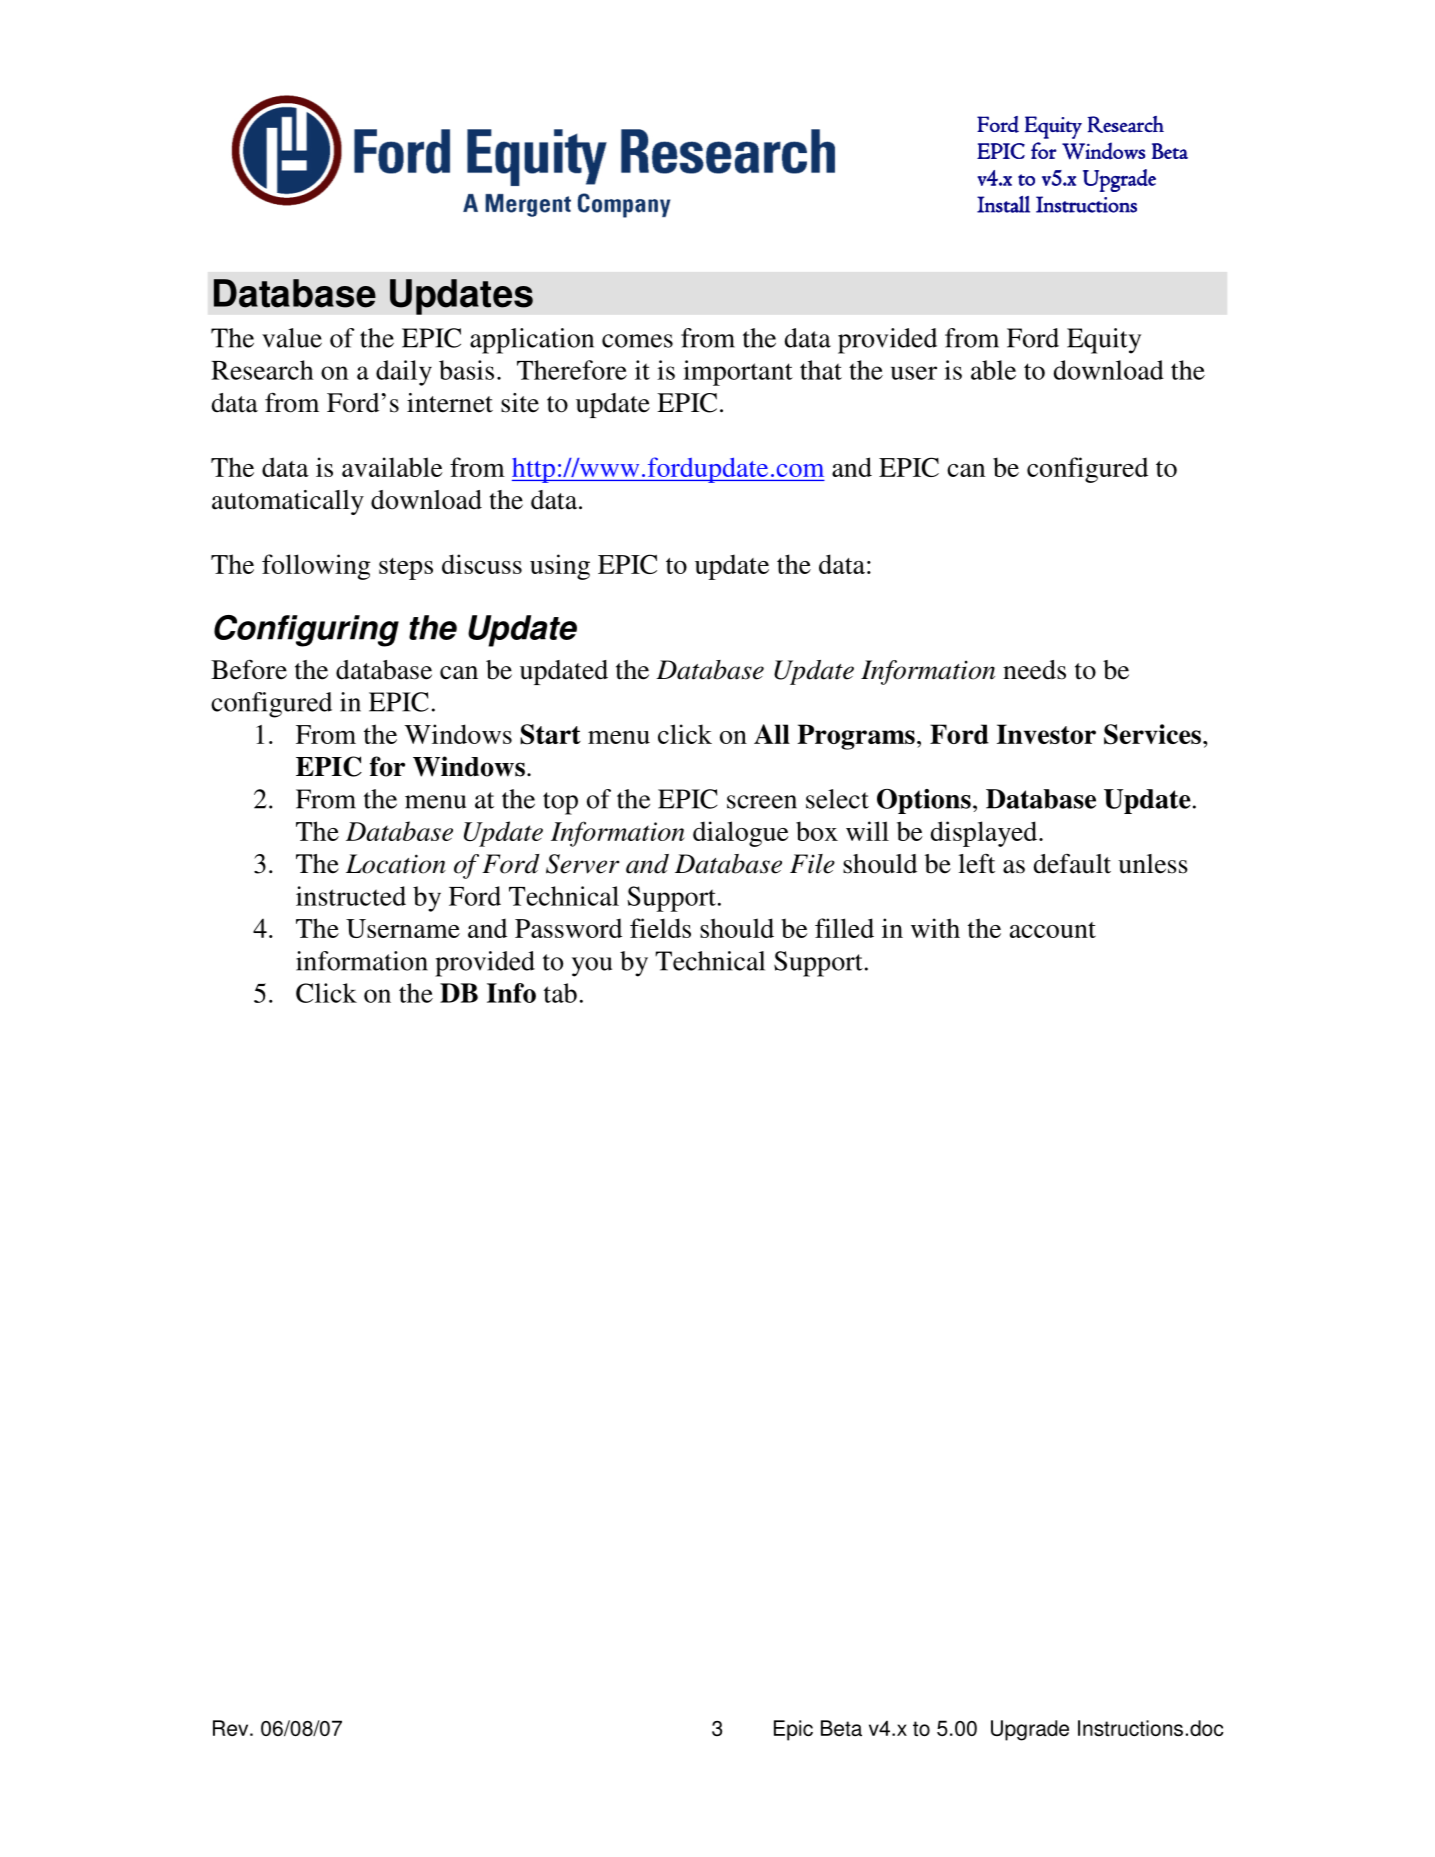  Describe the element at coordinates (404, 373) in the image. I see `daily` at that location.
